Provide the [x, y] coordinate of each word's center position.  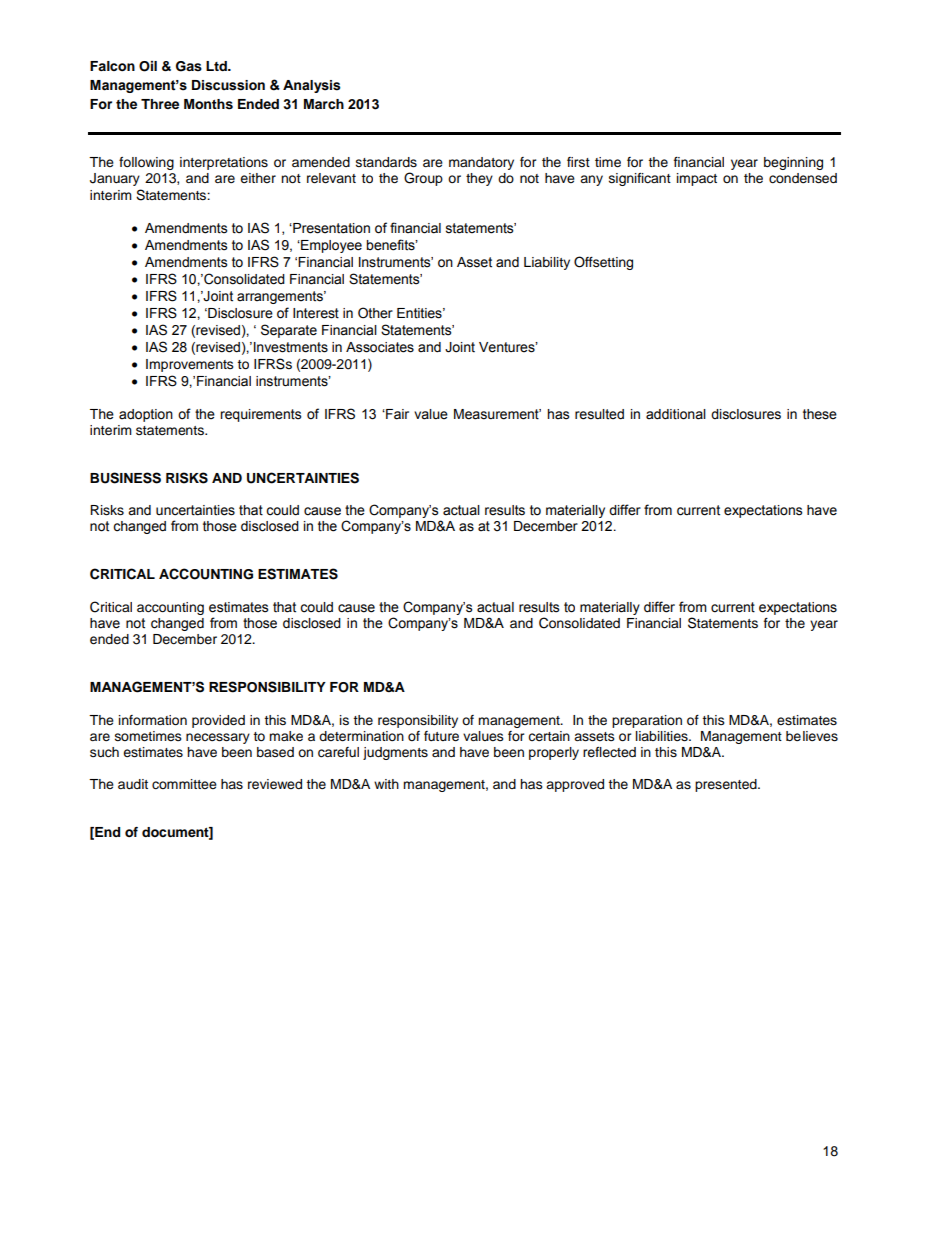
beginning [793, 163]
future [441, 736]
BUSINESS [125, 478]
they [479, 179]
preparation [647, 721]
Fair [396, 414]
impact [697, 179]
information [153, 720]
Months [208, 104]
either [258, 178]
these [820, 414]
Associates [380, 347]
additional [676, 414]
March [324, 104]
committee [184, 784]
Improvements [190, 365]
